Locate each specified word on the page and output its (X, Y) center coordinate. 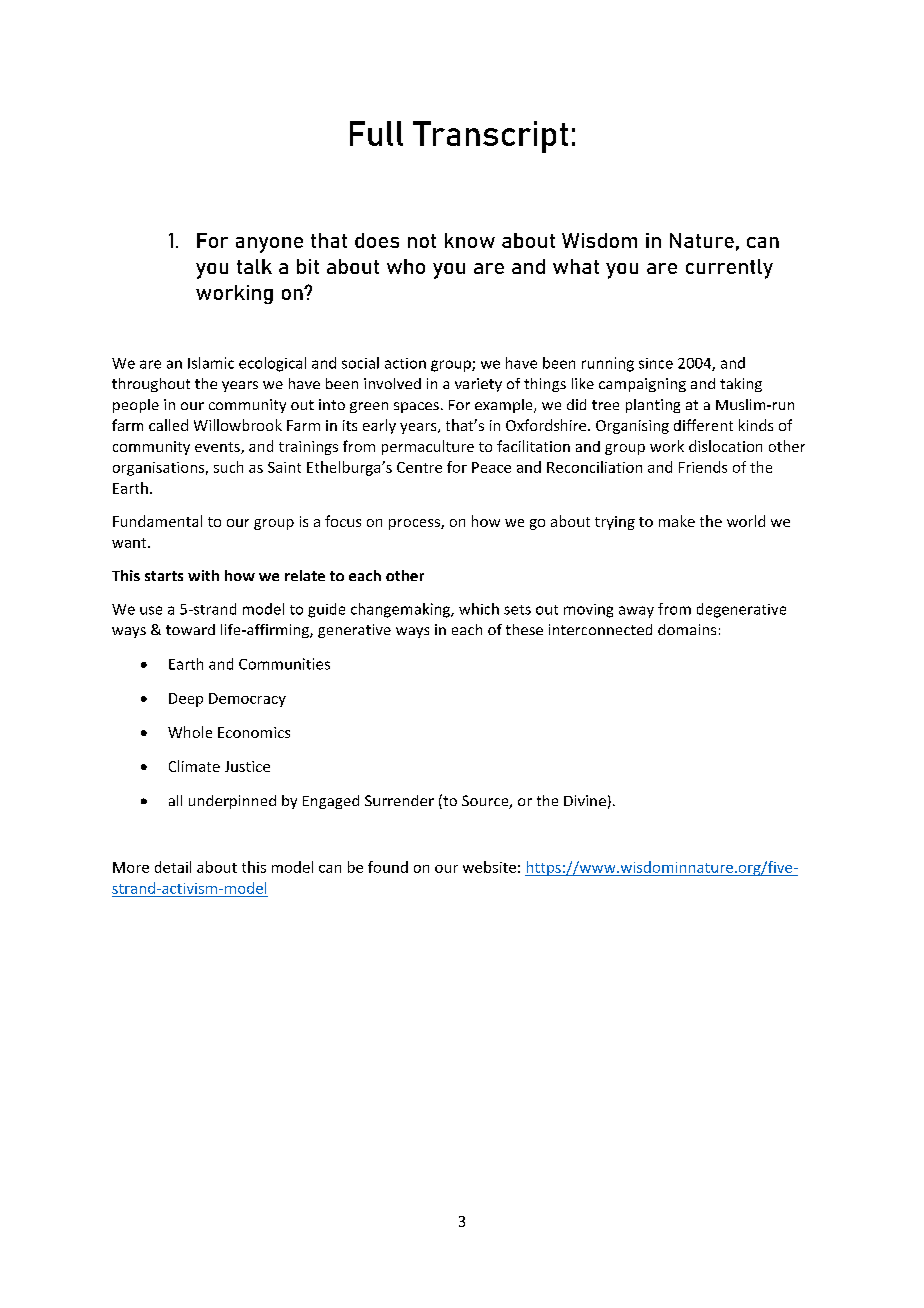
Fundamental (157, 521)
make (677, 521)
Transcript (490, 137)
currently (729, 269)
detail (173, 867)
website (489, 867)
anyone (269, 245)
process (415, 524)
